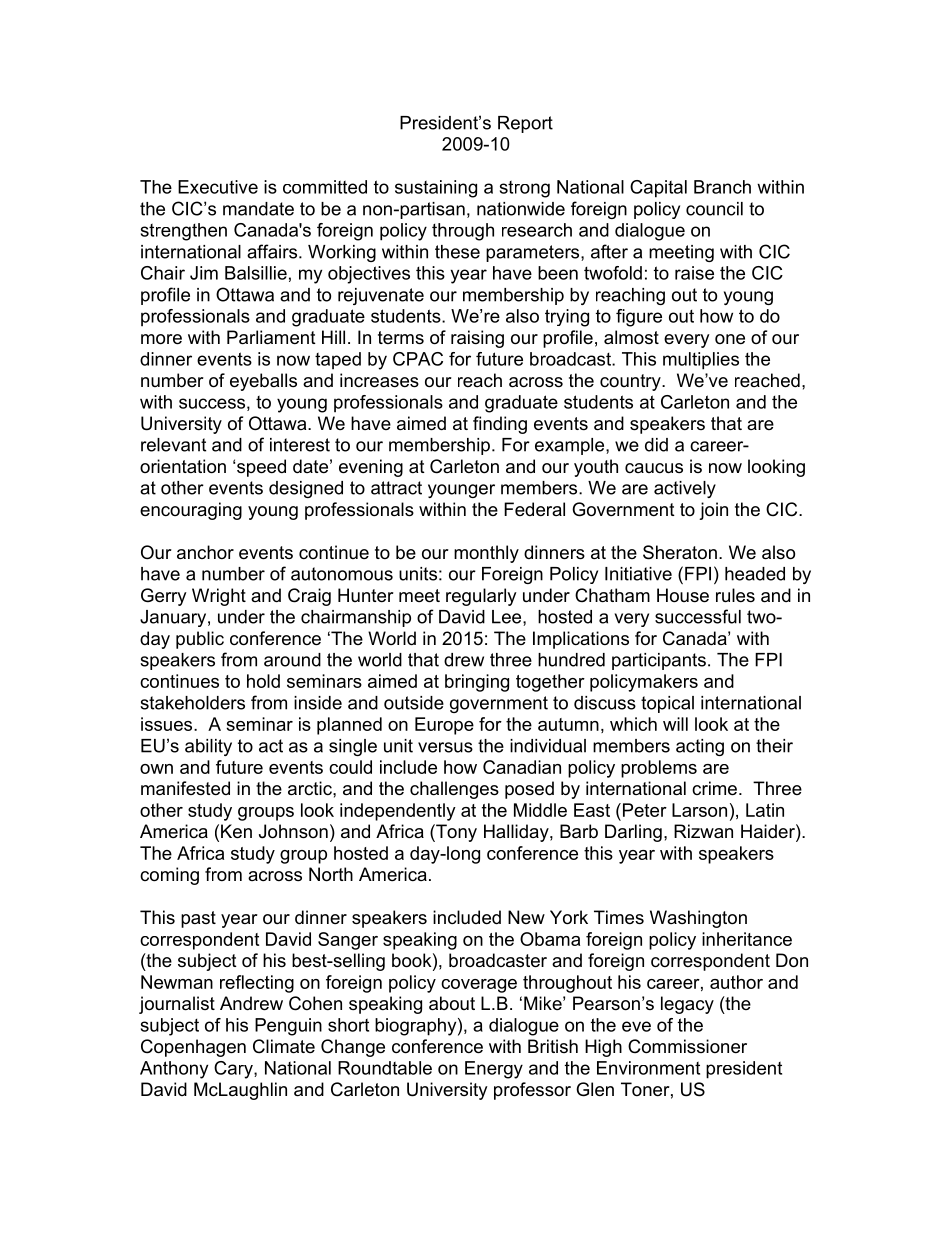  What do you see at coordinates (477, 339) in the document?
I see `raising` at bounding box center [477, 339].
